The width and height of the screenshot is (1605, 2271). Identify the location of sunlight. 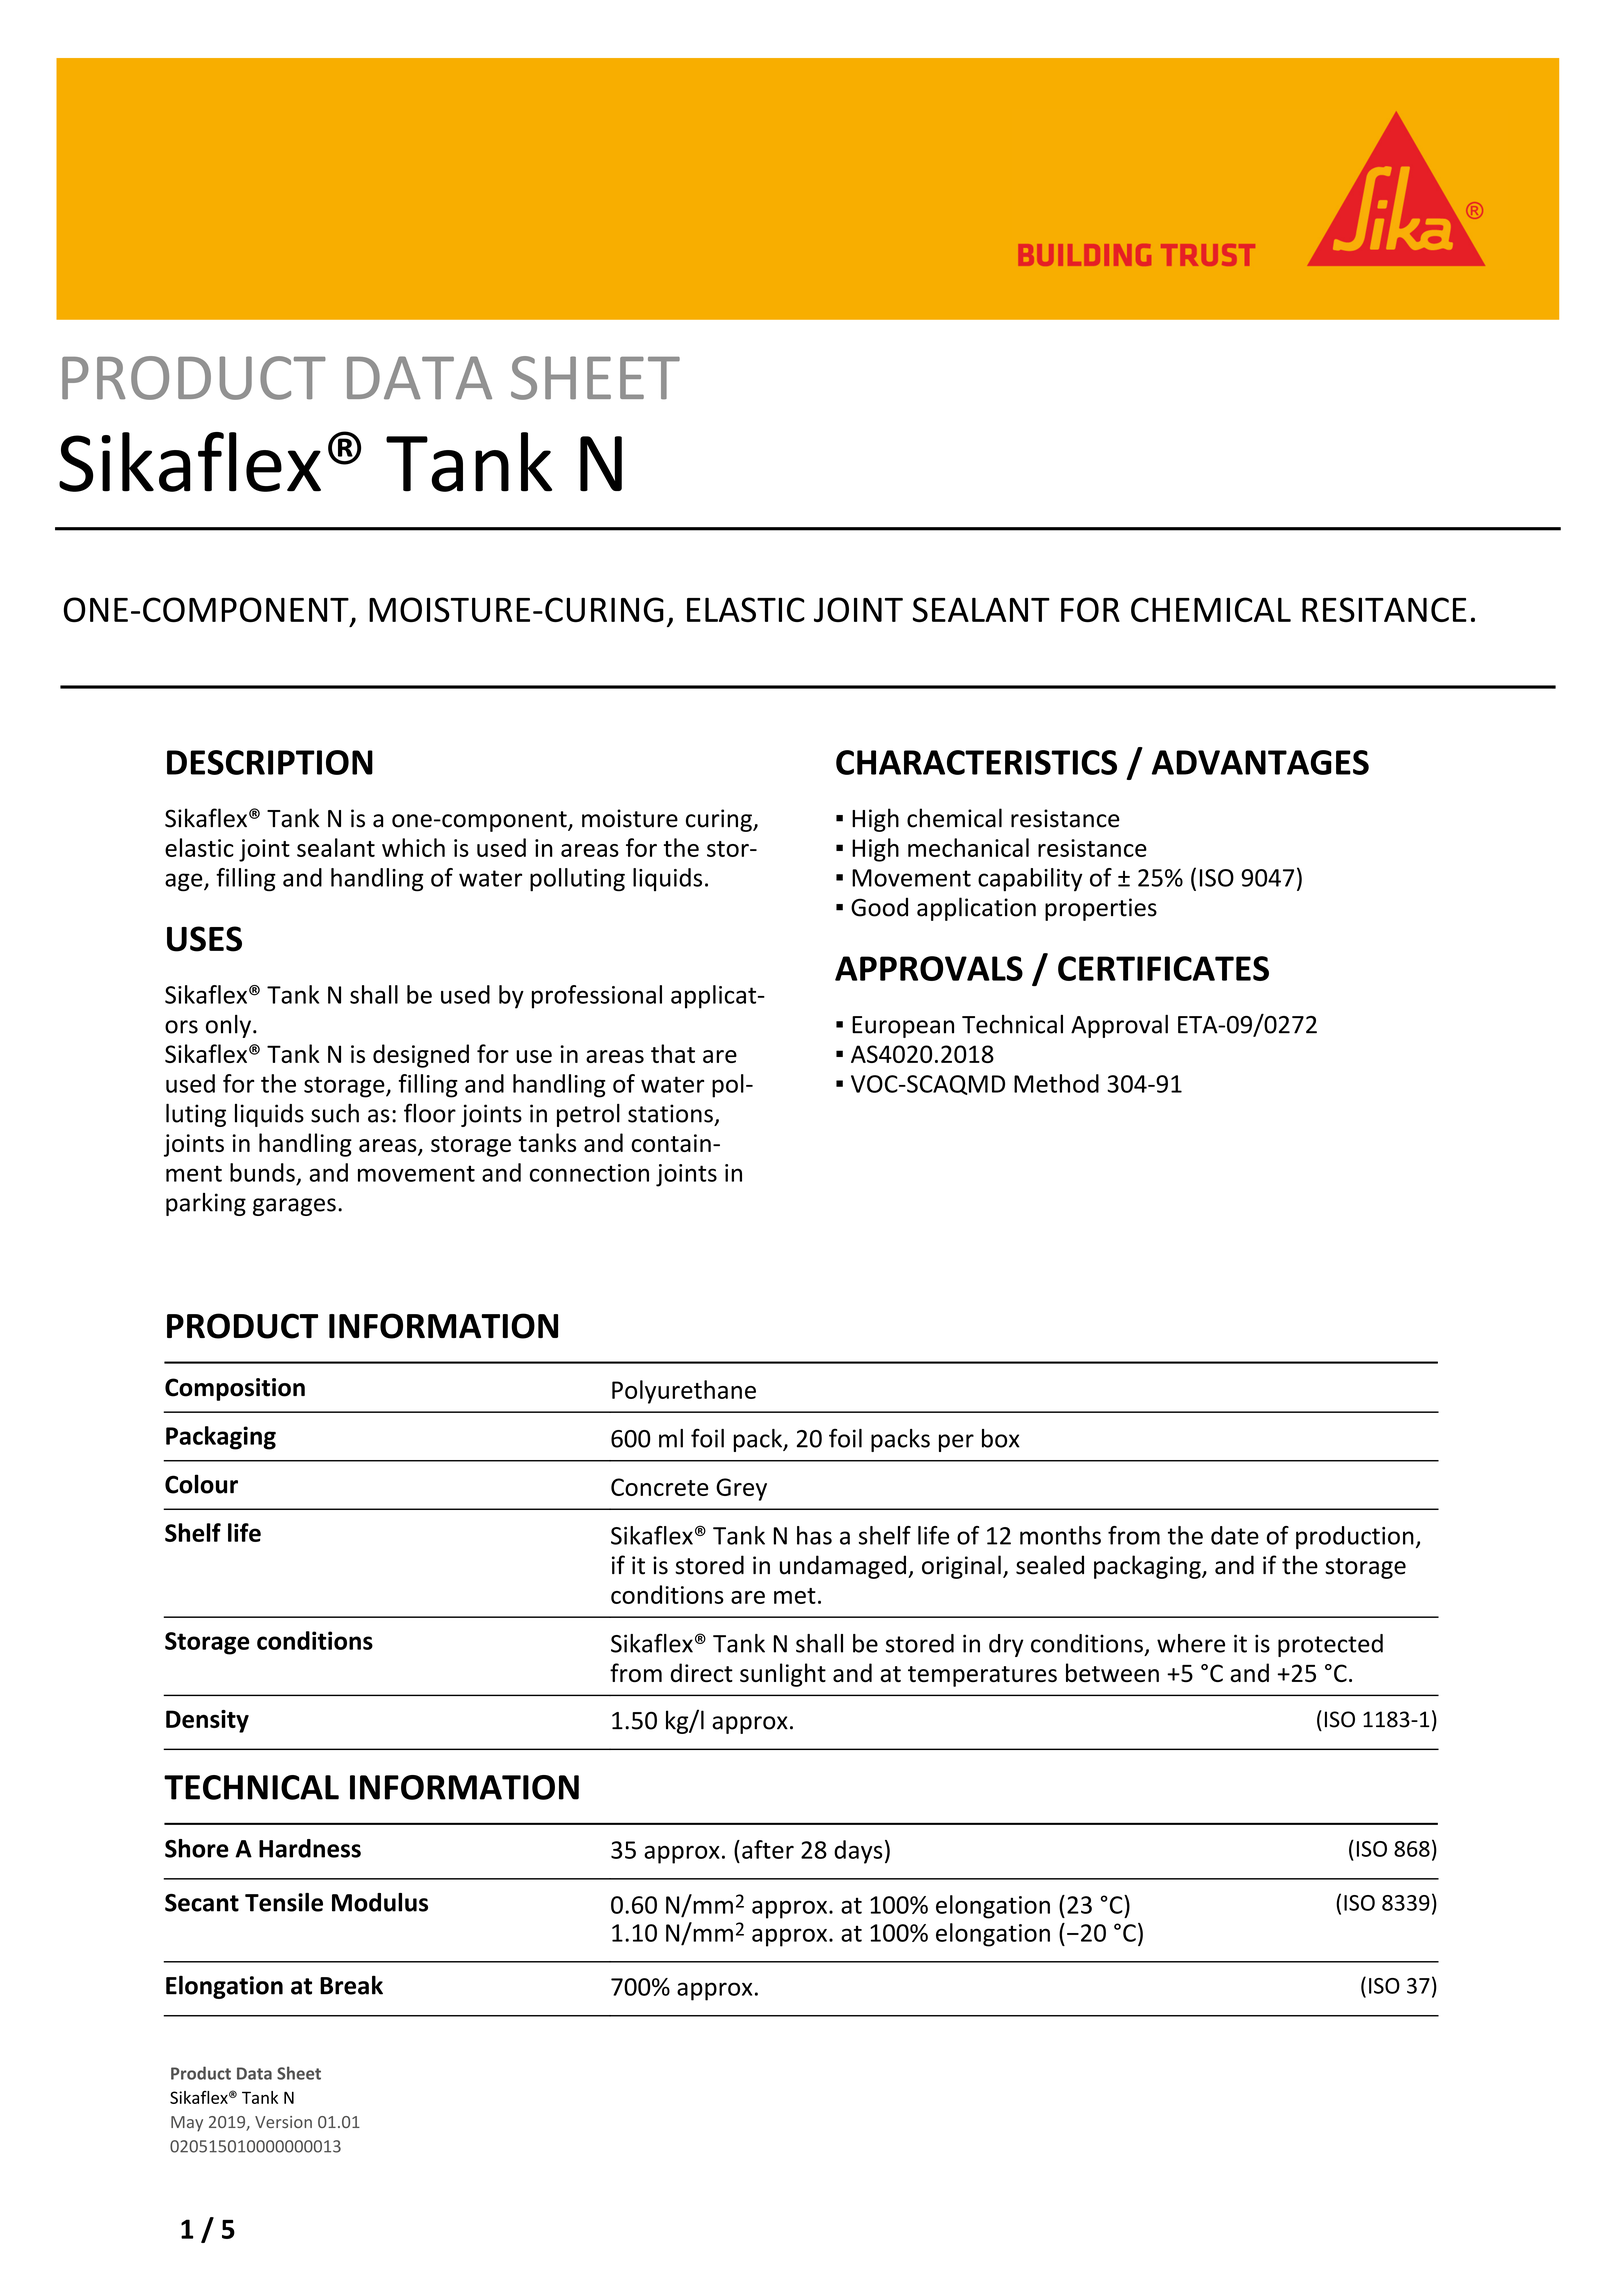
(783, 1675).
